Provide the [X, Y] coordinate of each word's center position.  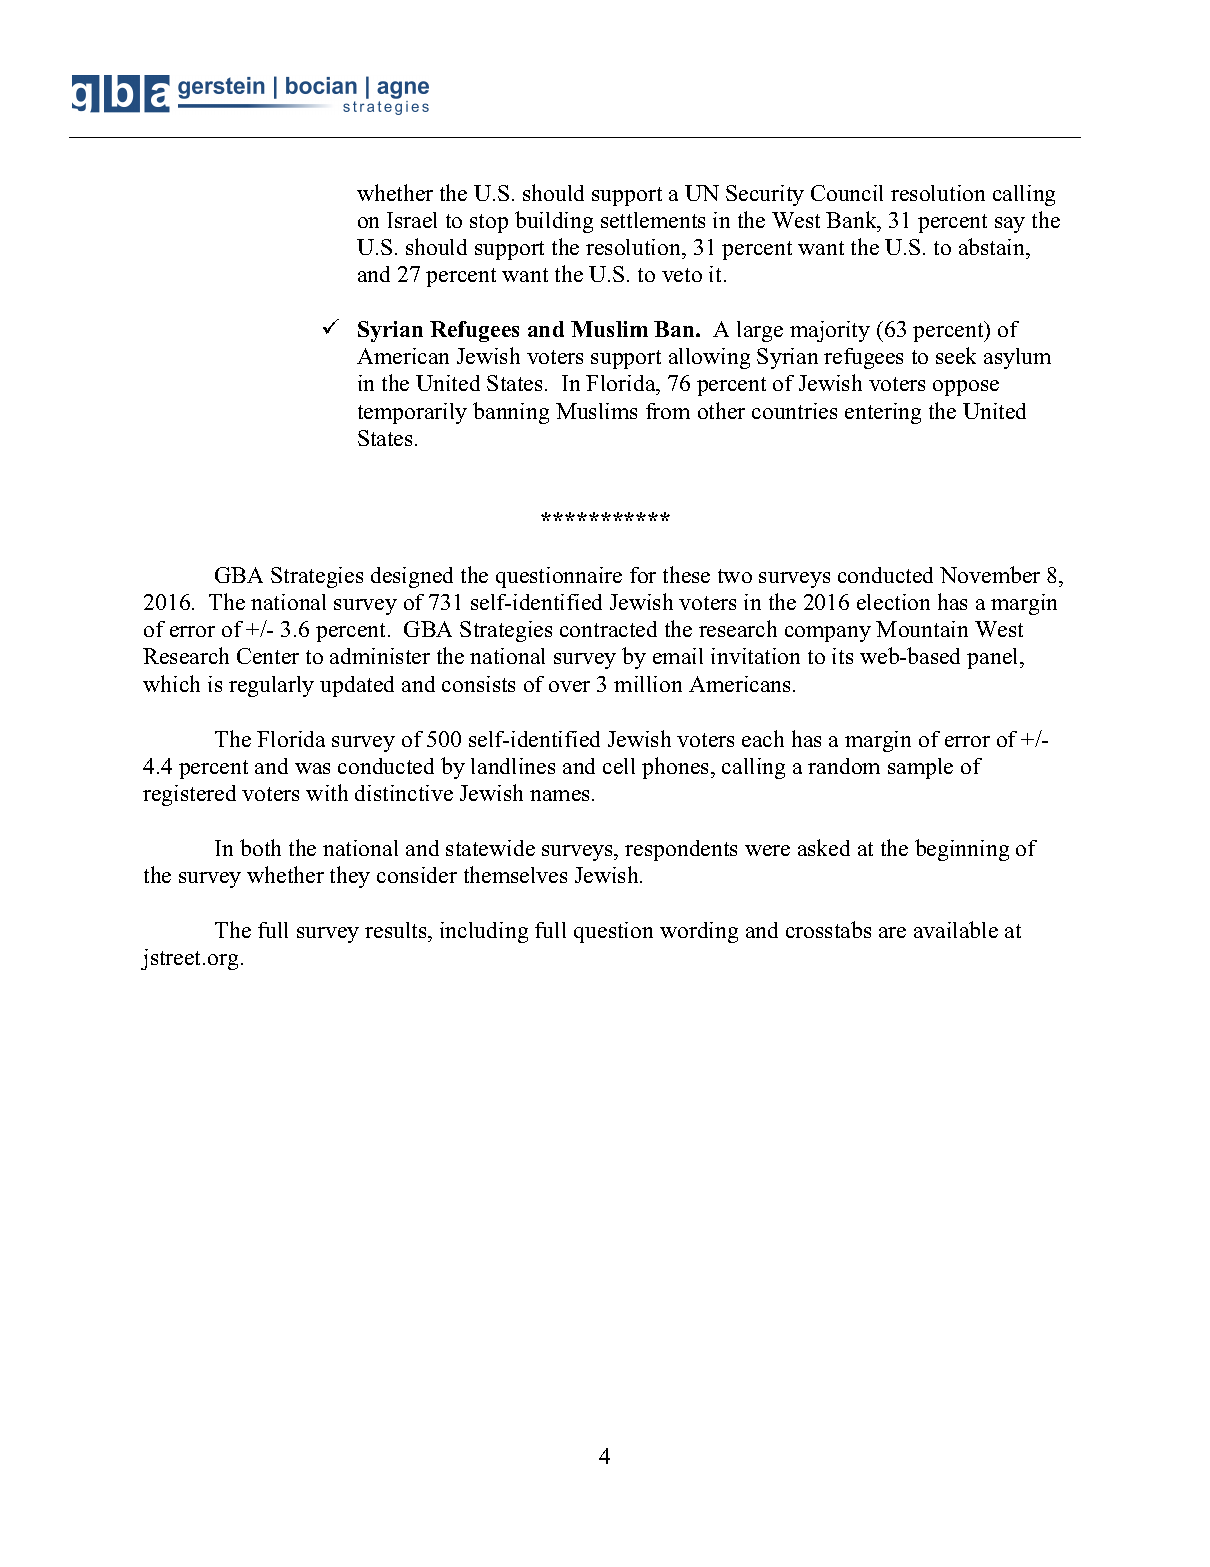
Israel [412, 220]
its [842, 656]
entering [883, 413]
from [668, 411]
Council [847, 193]
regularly [271, 686]
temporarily [412, 413]
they [350, 877]
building [554, 222]
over [569, 686]
